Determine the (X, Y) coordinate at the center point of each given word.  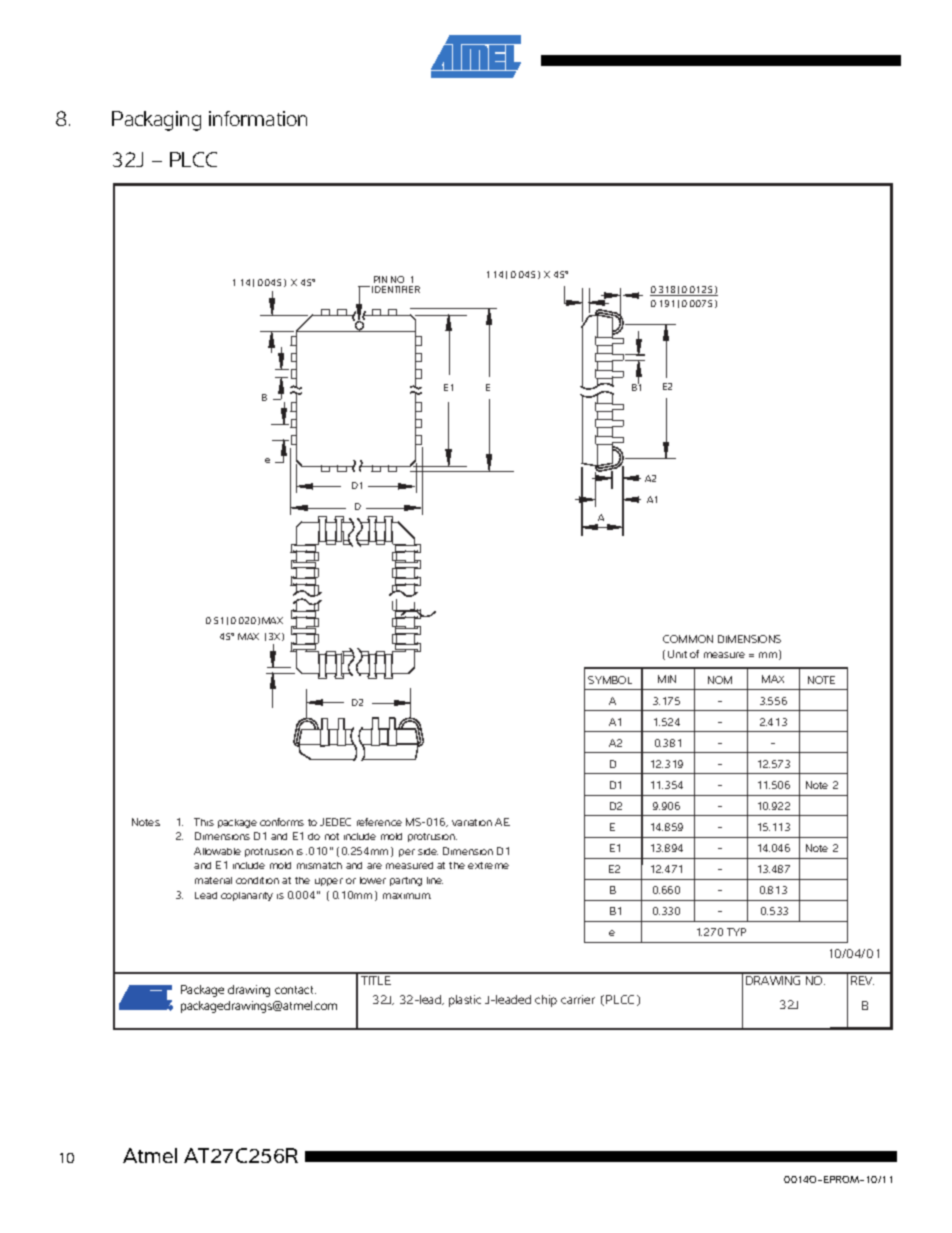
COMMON (688, 639)
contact (295, 990)
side (428, 851)
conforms (282, 822)
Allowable (217, 851)
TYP (736, 932)
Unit (677, 654)
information (258, 118)
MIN (667, 679)
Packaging (156, 121)
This (204, 822)
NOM (720, 680)
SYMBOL (610, 680)
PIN (380, 279)
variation (472, 822)
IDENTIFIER (396, 289)
